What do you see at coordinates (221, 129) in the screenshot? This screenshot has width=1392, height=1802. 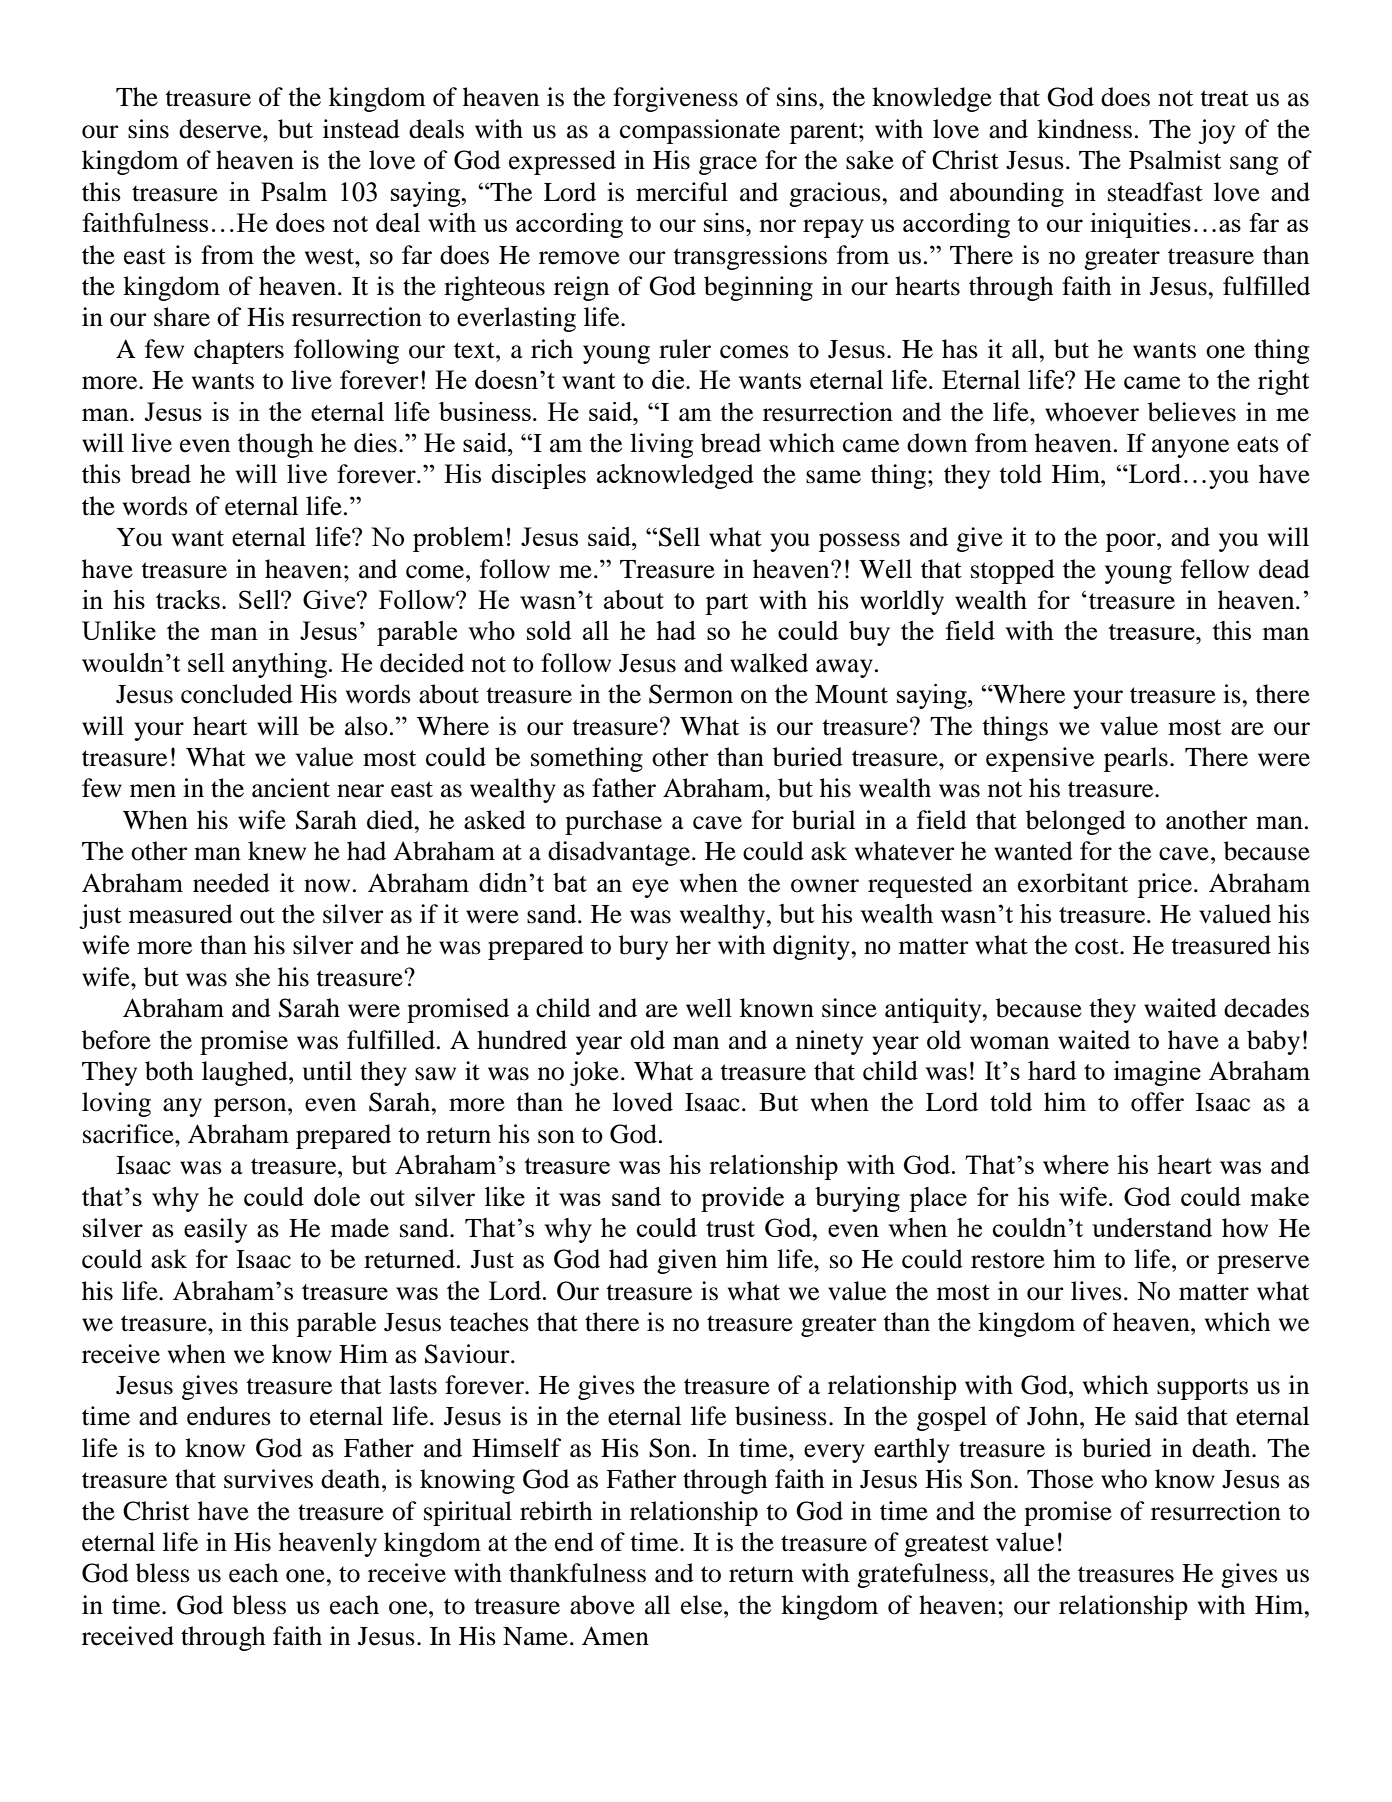 I see `deserve` at bounding box center [221, 129].
